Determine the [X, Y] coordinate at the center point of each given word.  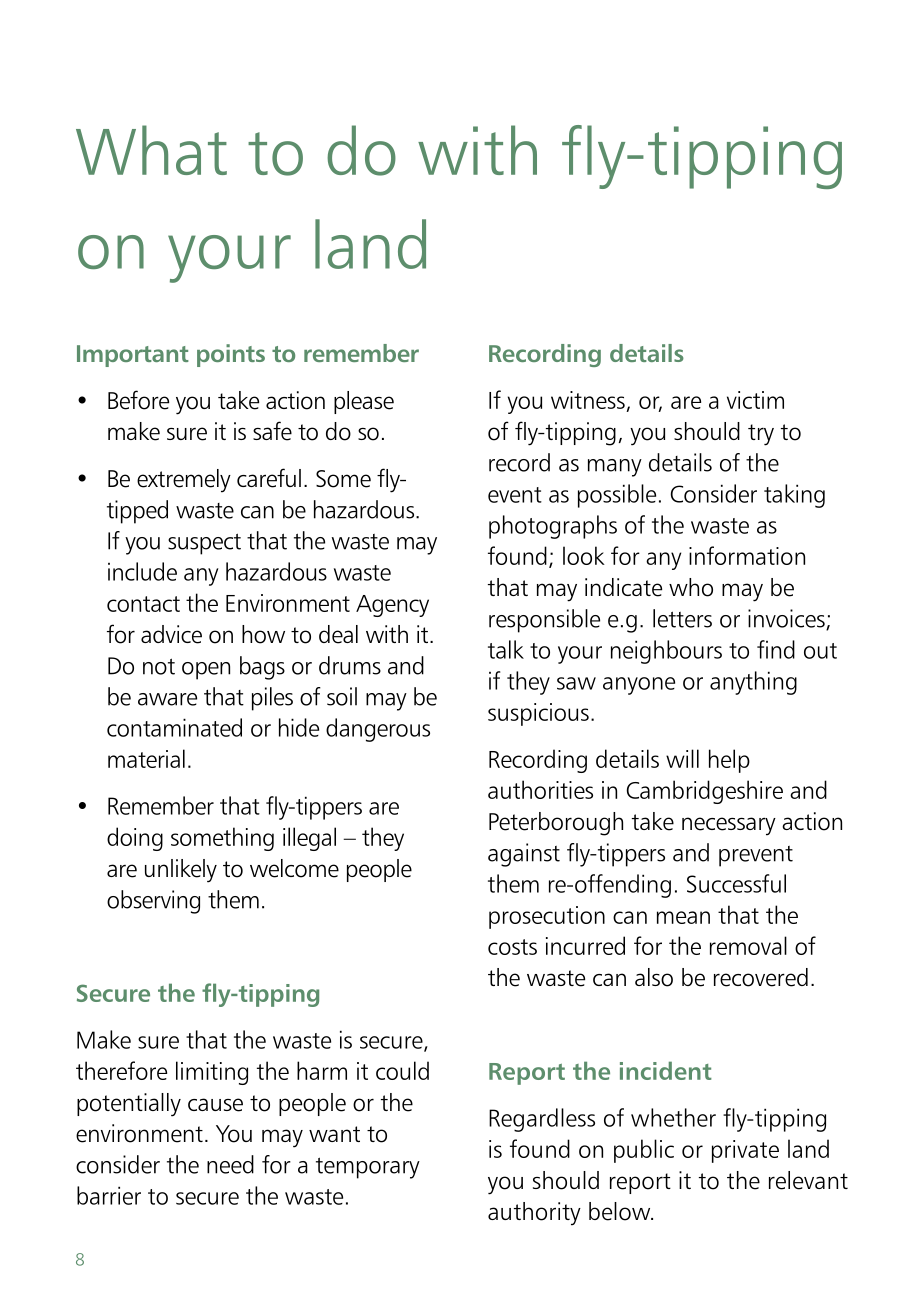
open [206, 671]
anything [753, 683]
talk [506, 649]
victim [755, 400]
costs [512, 947]
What [151, 150]
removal [748, 945]
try [761, 435]
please [364, 402]
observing [153, 902]
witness [589, 401]
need [230, 1164]
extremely [184, 481]
